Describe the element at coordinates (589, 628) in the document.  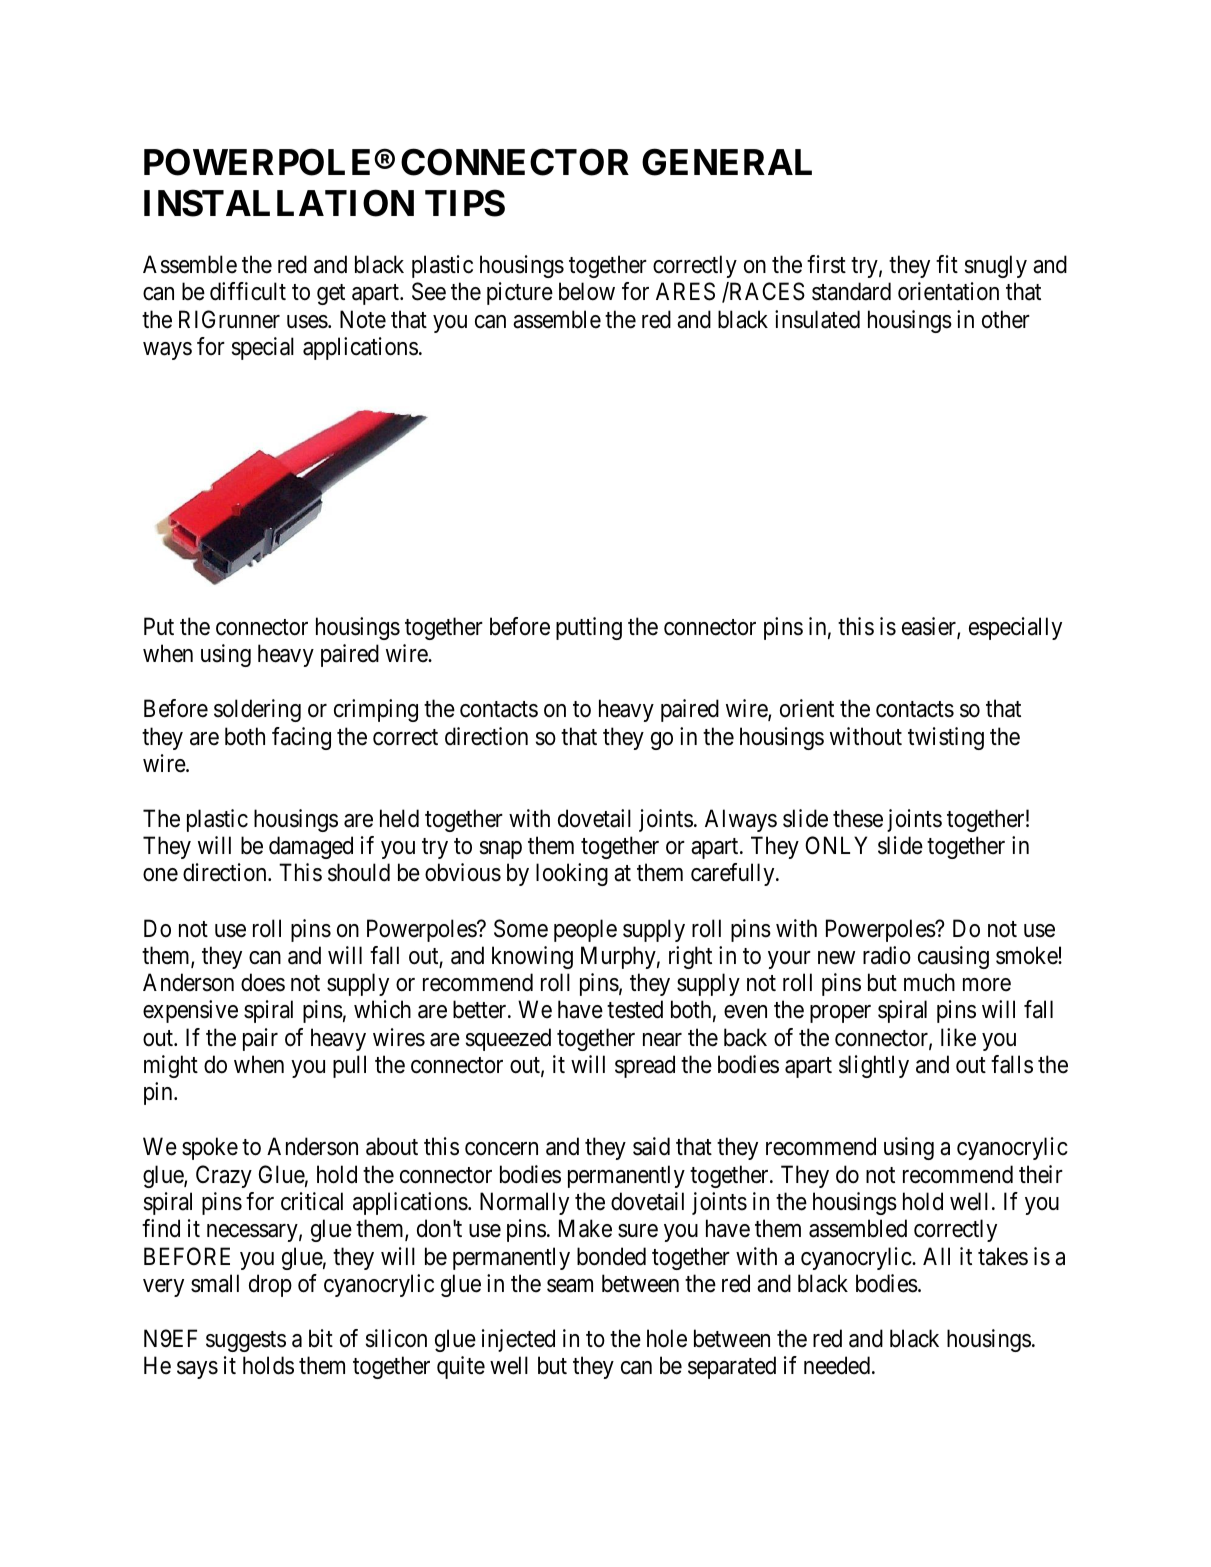
I see `putting` at that location.
